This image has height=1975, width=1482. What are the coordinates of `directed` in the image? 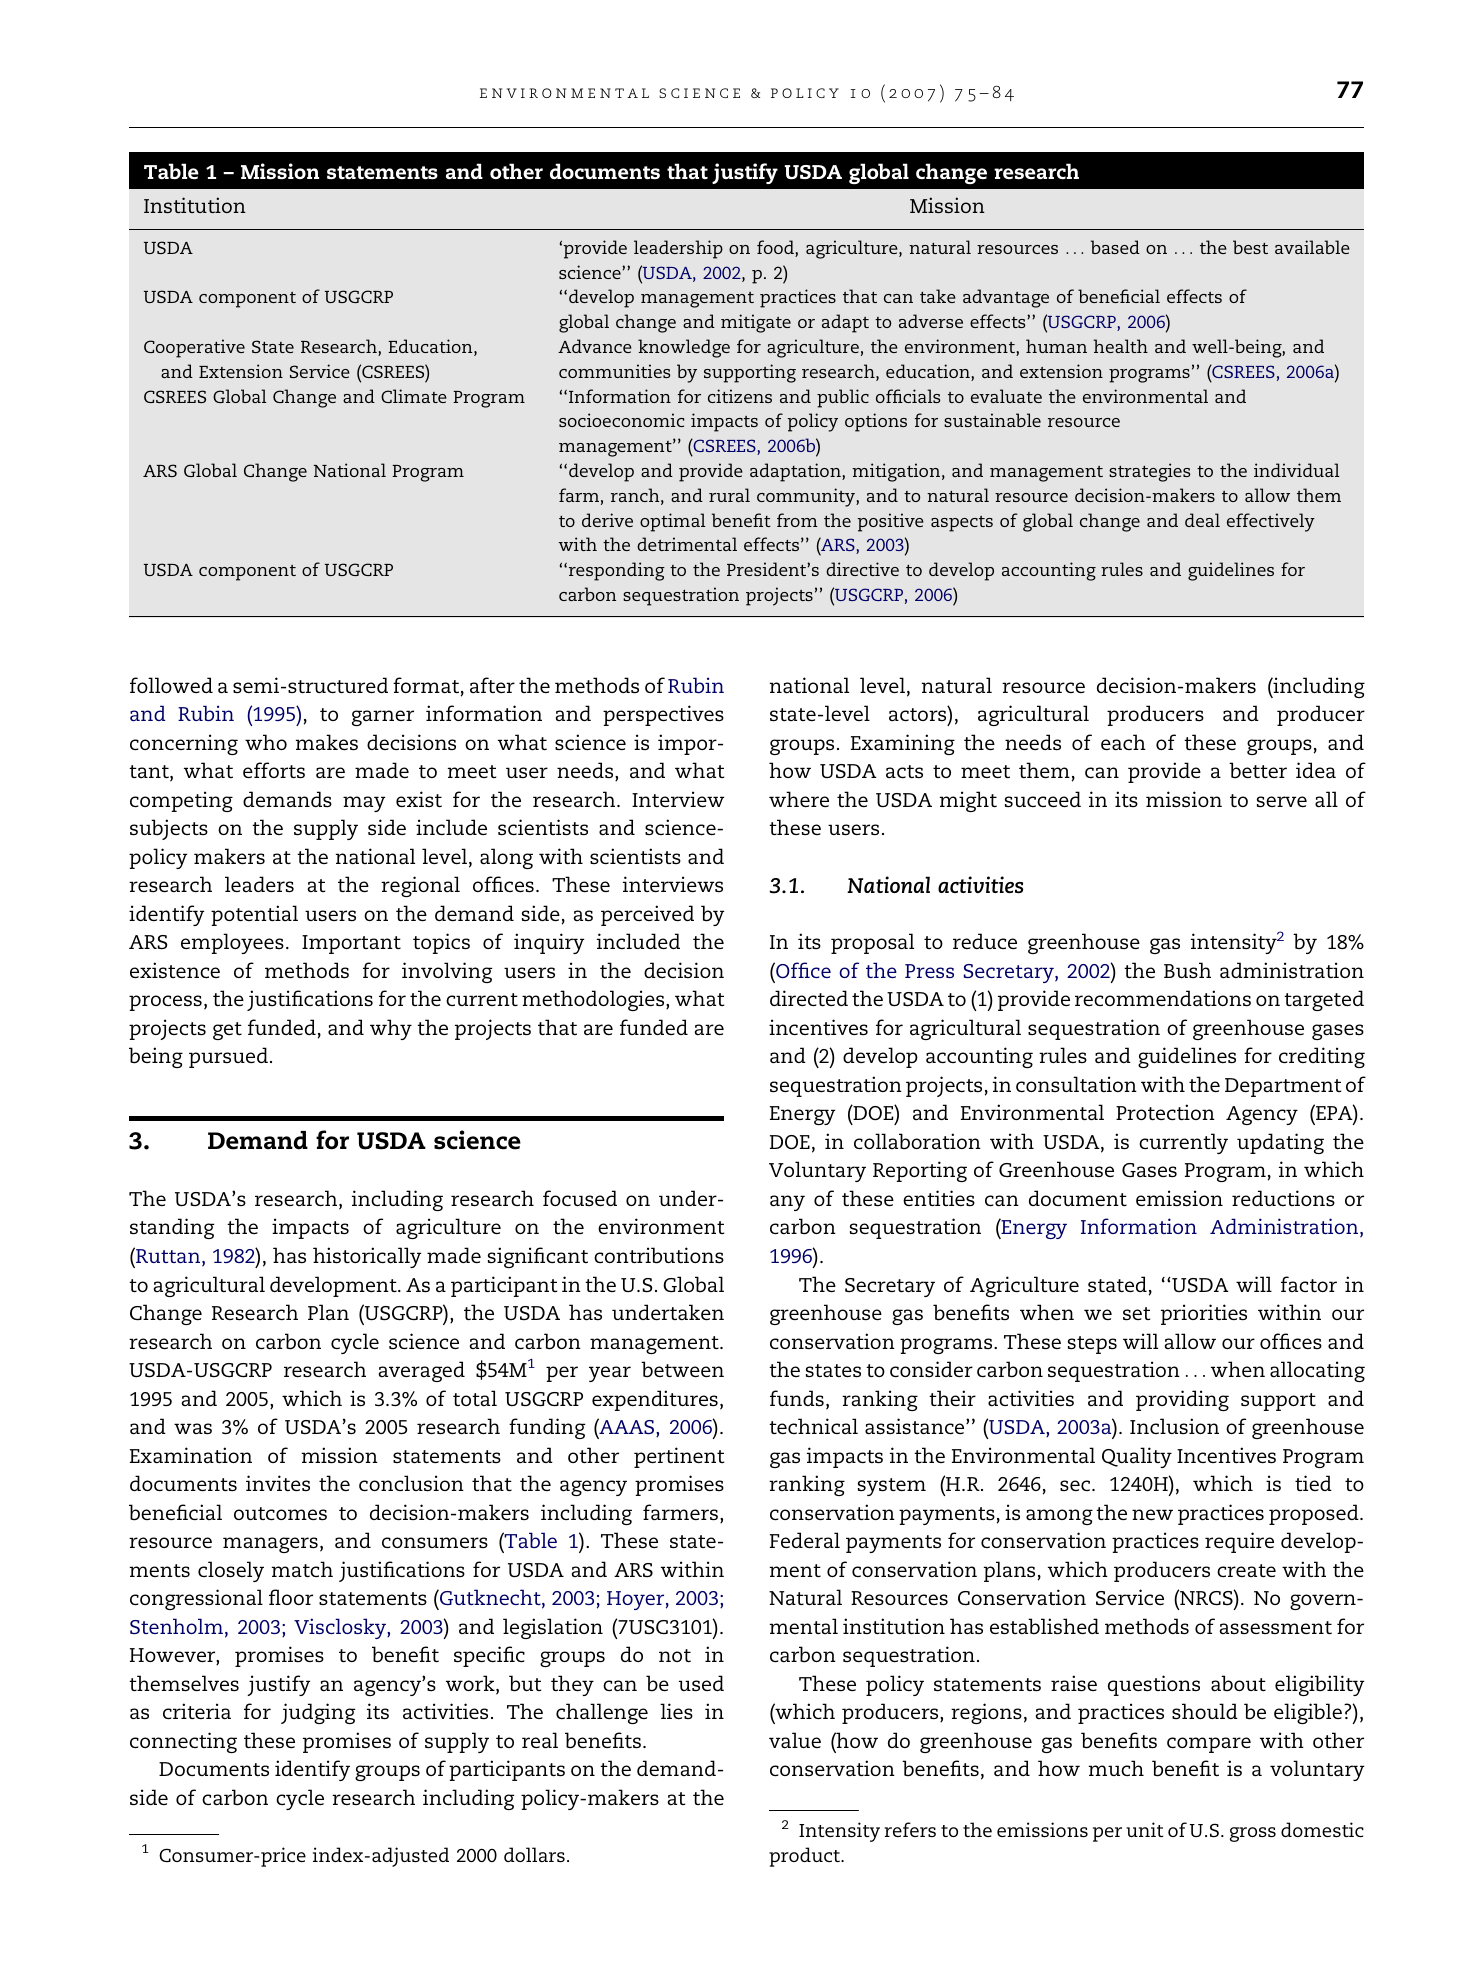 It's located at (809, 998).
